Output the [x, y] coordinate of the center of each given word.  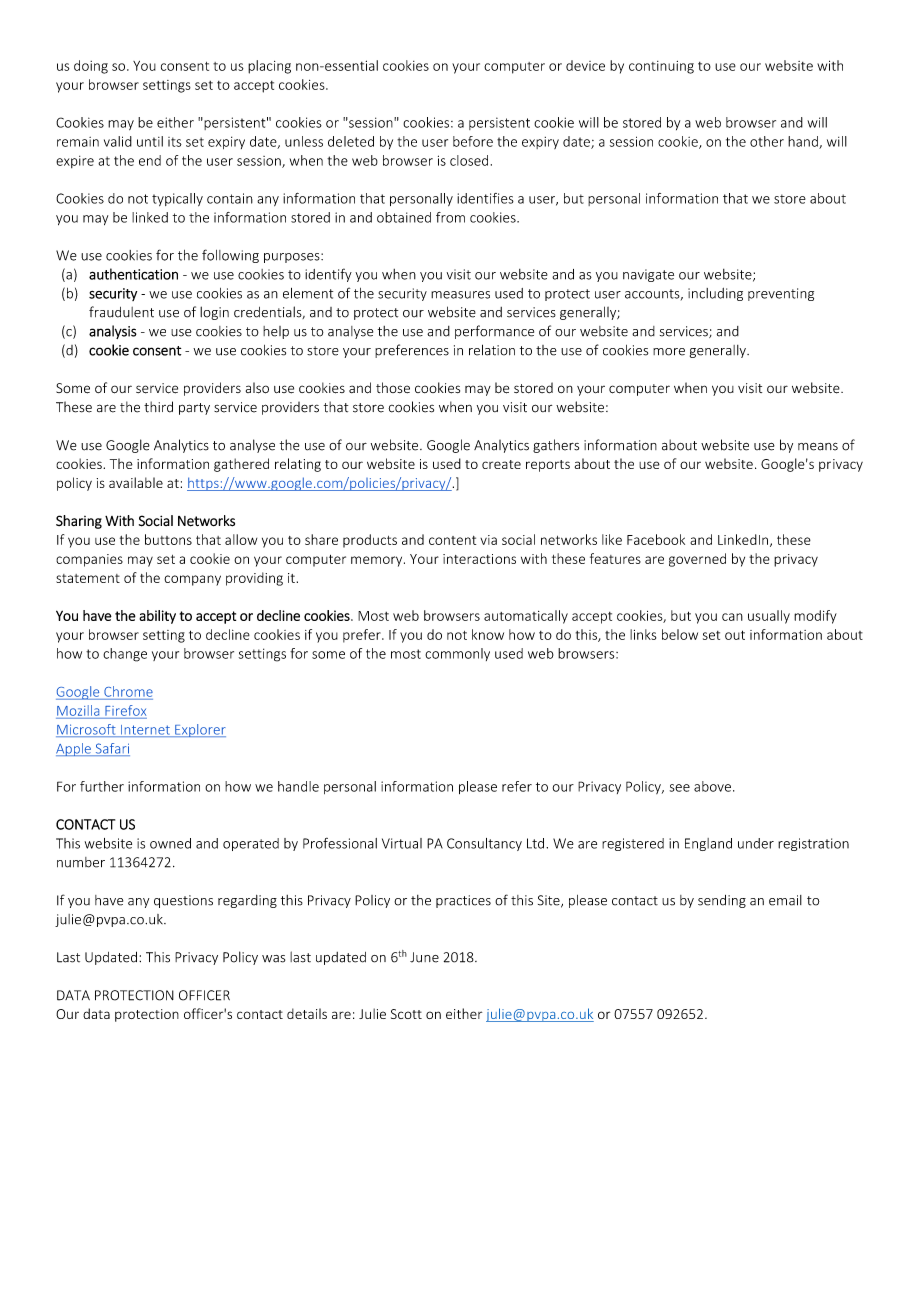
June [424, 957]
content [452, 540]
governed [697, 560]
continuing [661, 67]
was [273, 959]
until [150, 141]
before [473, 141]
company [192, 580]
